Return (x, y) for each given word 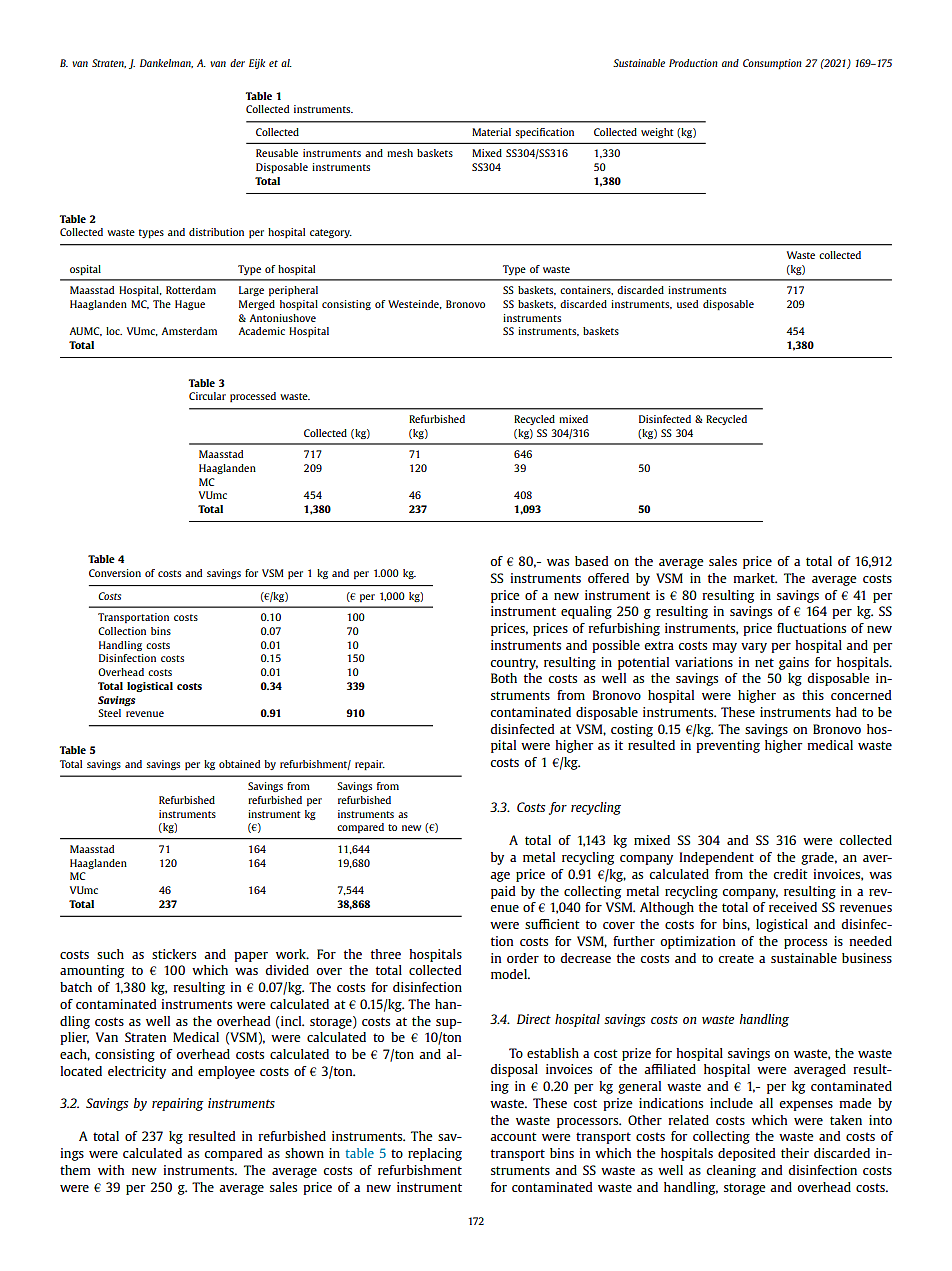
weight (657, 133)
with (111, 1170)
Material (491, 132)
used (687, 304)
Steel (109, 713)
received (793, 907)
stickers (174, 954)
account (513, 1136)
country (514, 664)
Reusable (277, 153)
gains (794, 663)
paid (503, 892)
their (795, 1153)
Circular (207, 396)
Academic (261, 331)
